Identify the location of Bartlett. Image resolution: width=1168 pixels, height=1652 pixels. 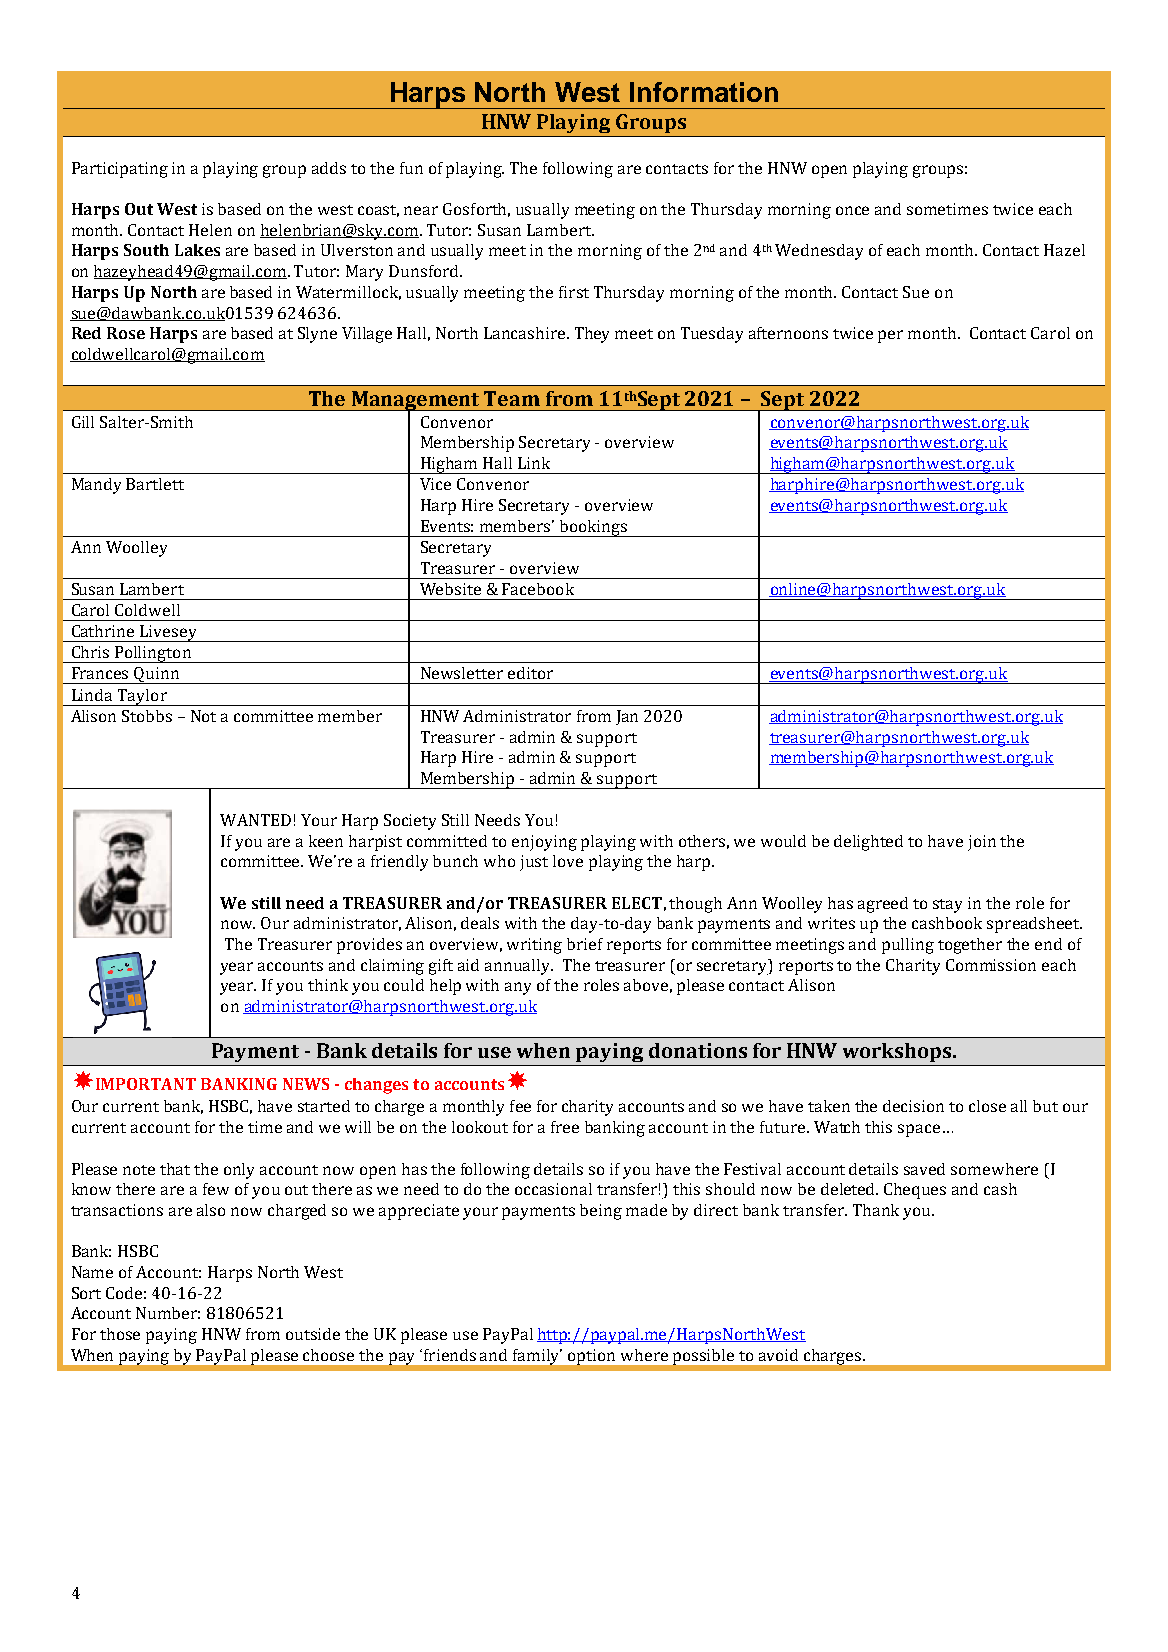
(155, 484).
